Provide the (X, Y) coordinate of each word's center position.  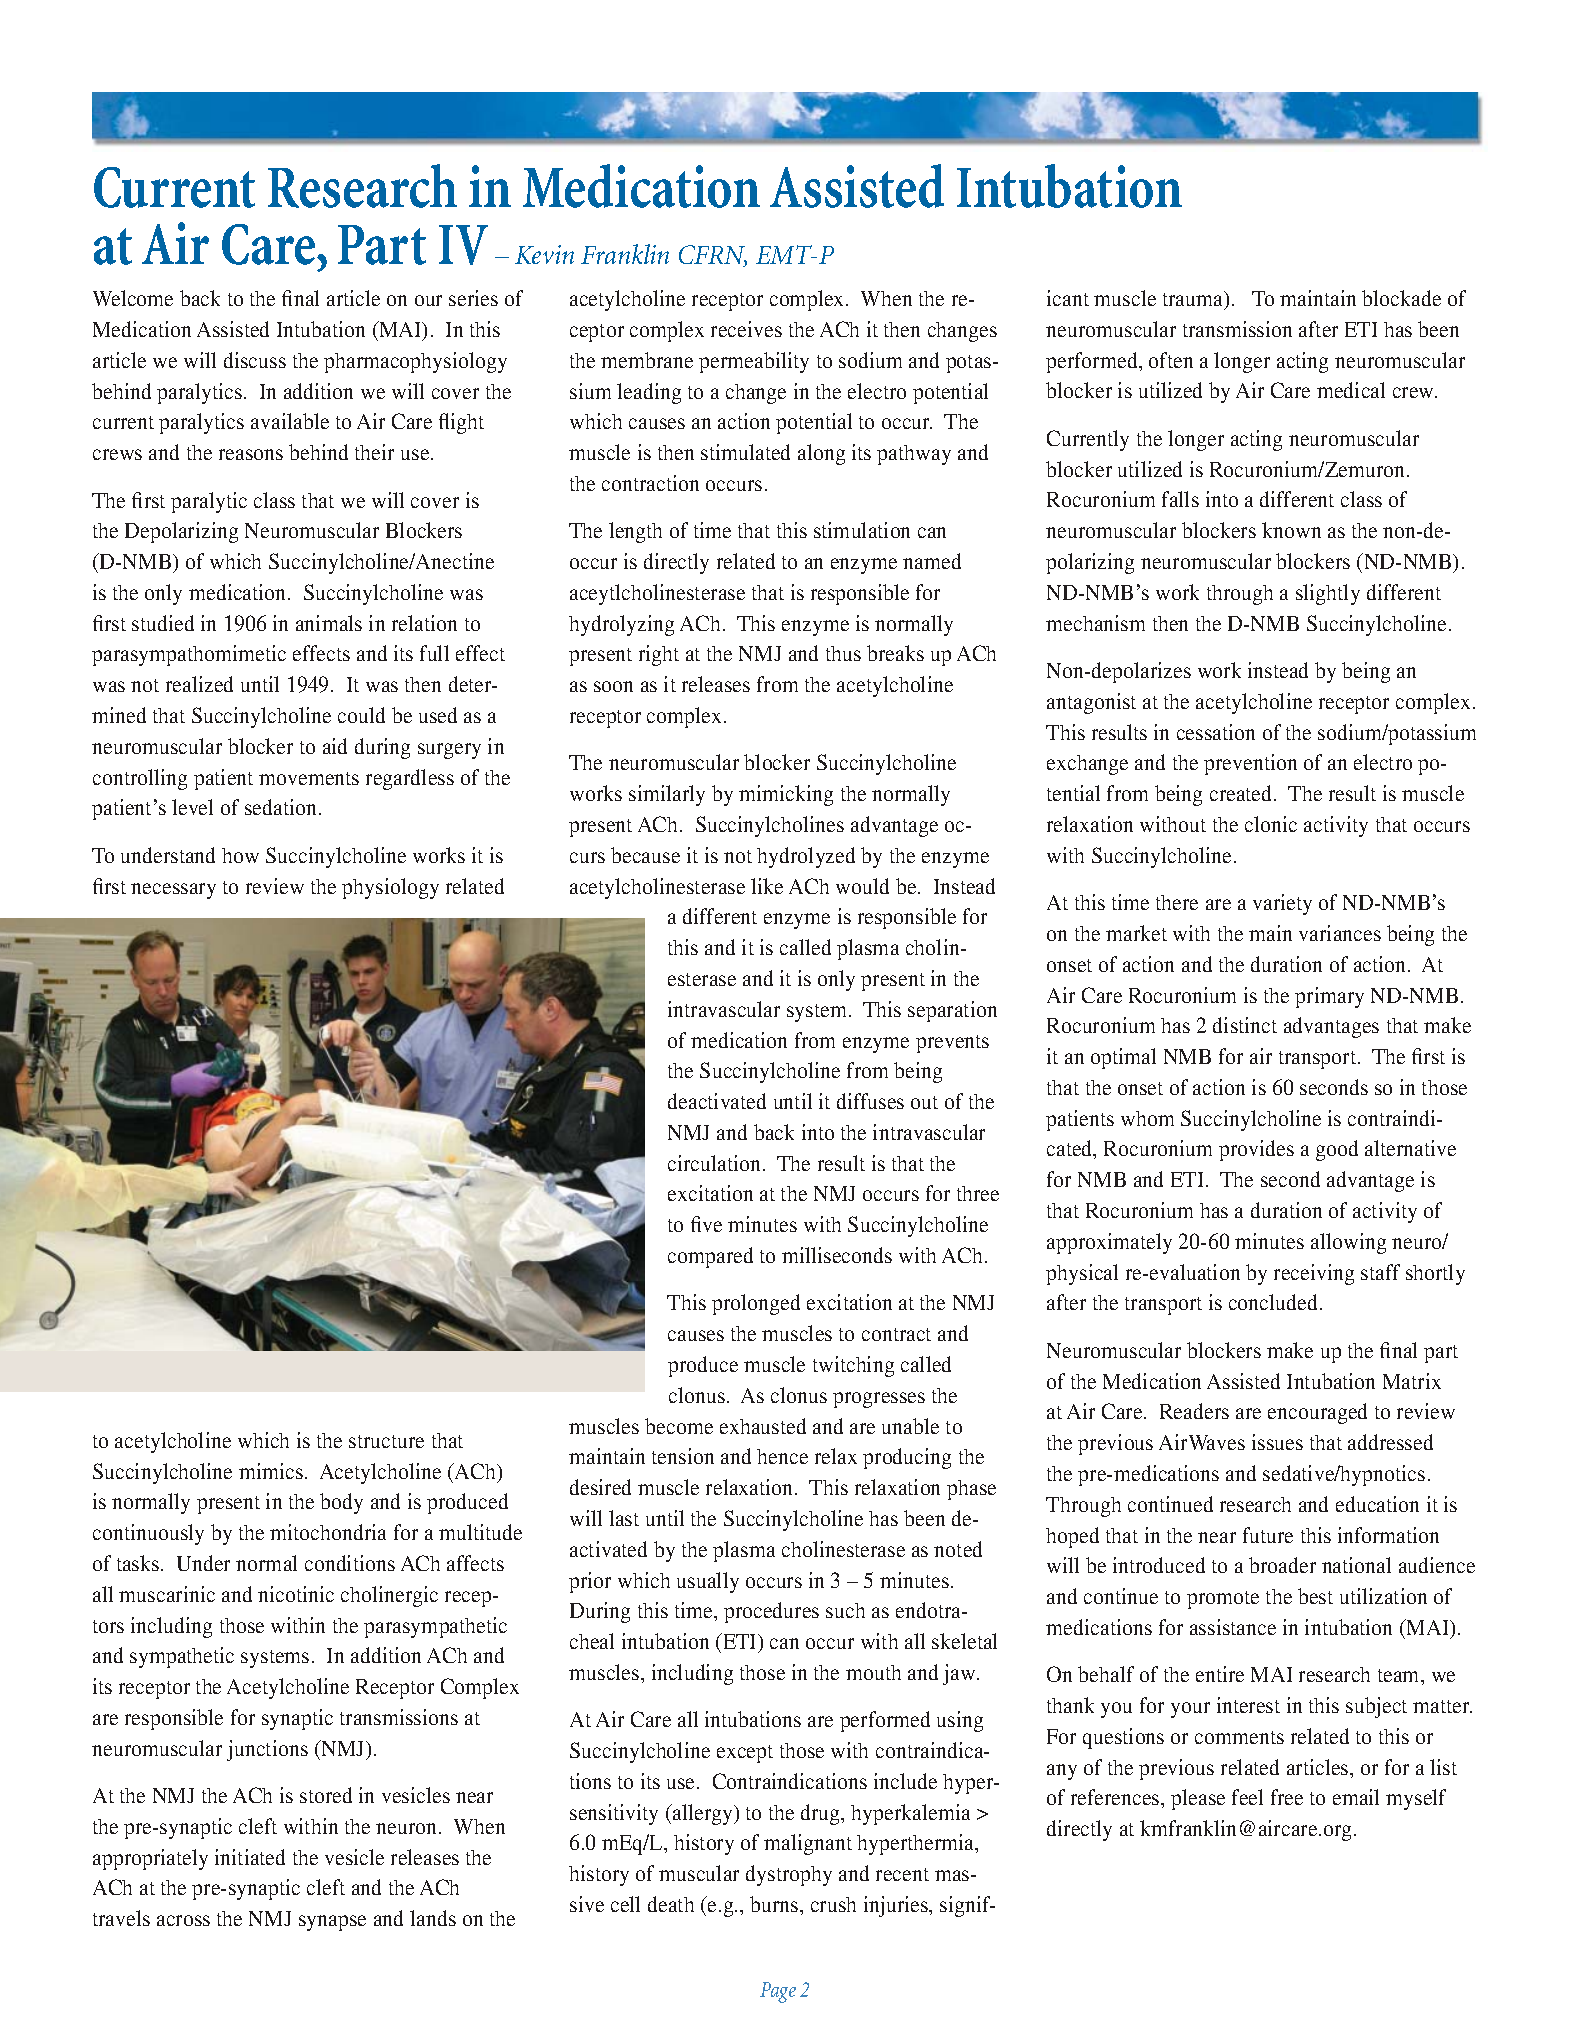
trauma (1194, 300)
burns (775, 1904)
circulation (716, 1163)
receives (746, 329)
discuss (255, 360)
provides (1256, 1150)
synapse (332, 1923)
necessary (173, 891)
